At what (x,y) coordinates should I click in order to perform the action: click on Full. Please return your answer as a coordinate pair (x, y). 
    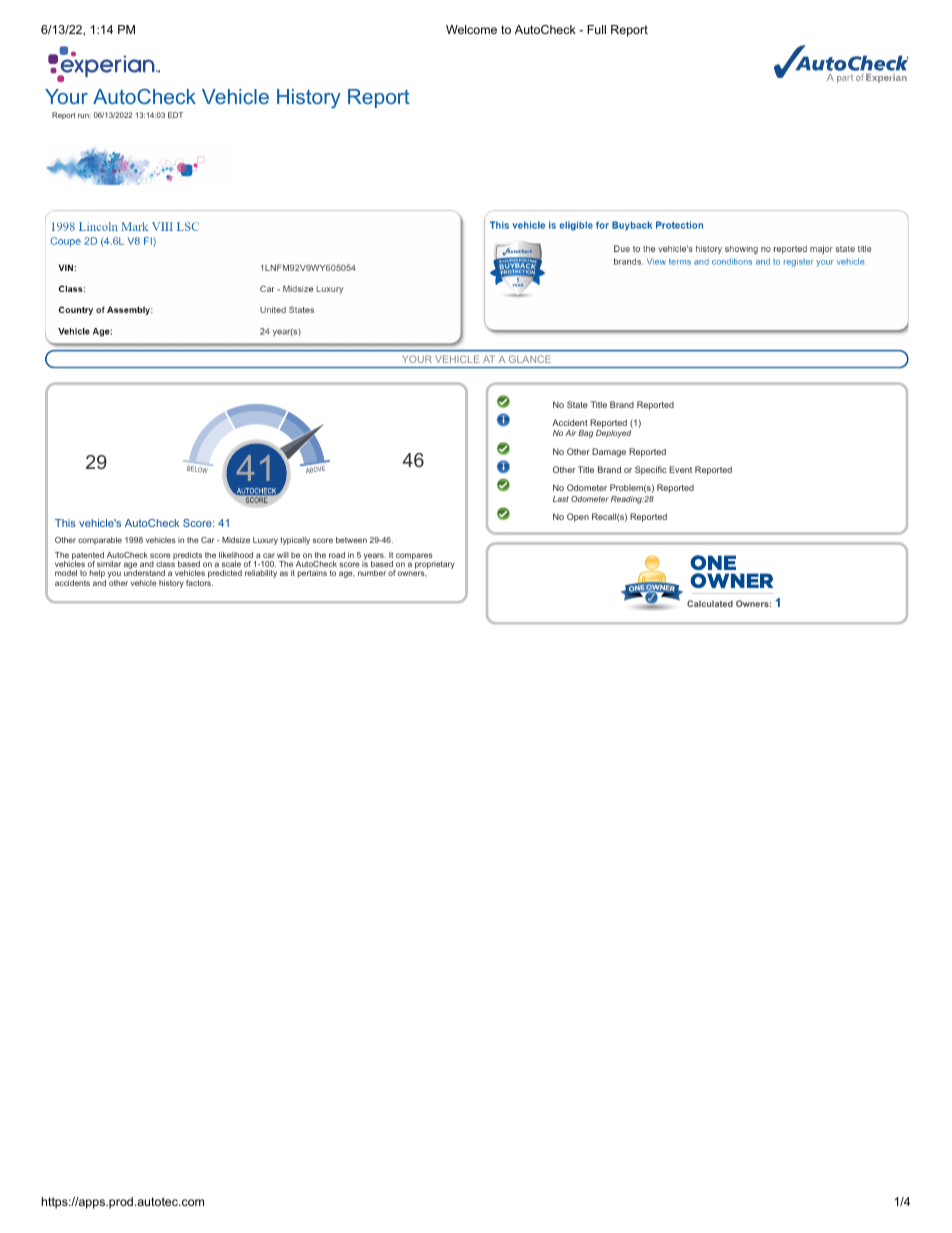
    Looking at the image, I should click on (596, 29).
